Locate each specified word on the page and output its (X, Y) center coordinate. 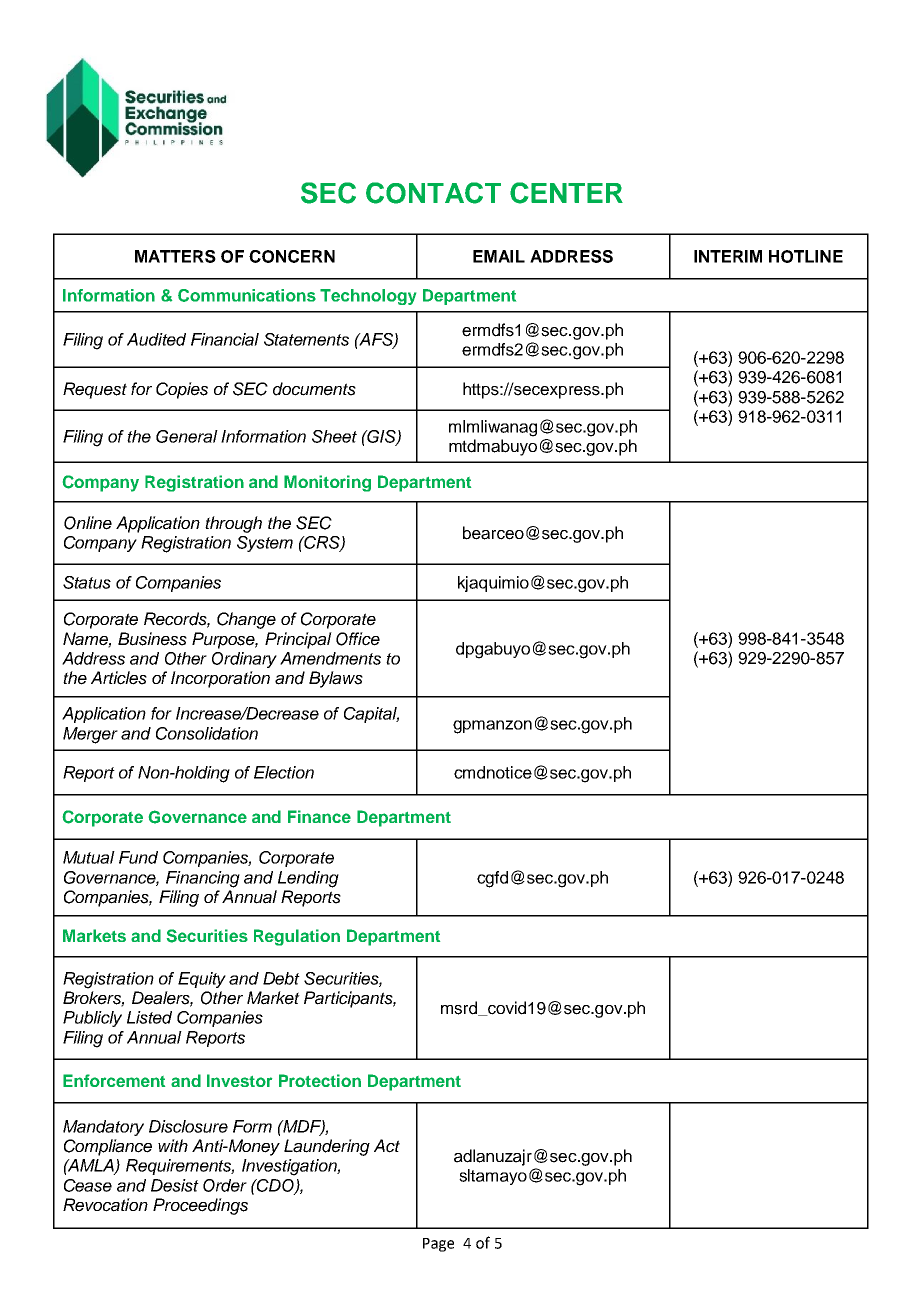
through (233, 524)
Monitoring (327, 483)
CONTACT (433, 193)
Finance (319, 816)
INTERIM (728, 256)
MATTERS (175, 256)
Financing (203, 879)
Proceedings (200, 1206)
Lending (308, 879)
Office (358, 639)
